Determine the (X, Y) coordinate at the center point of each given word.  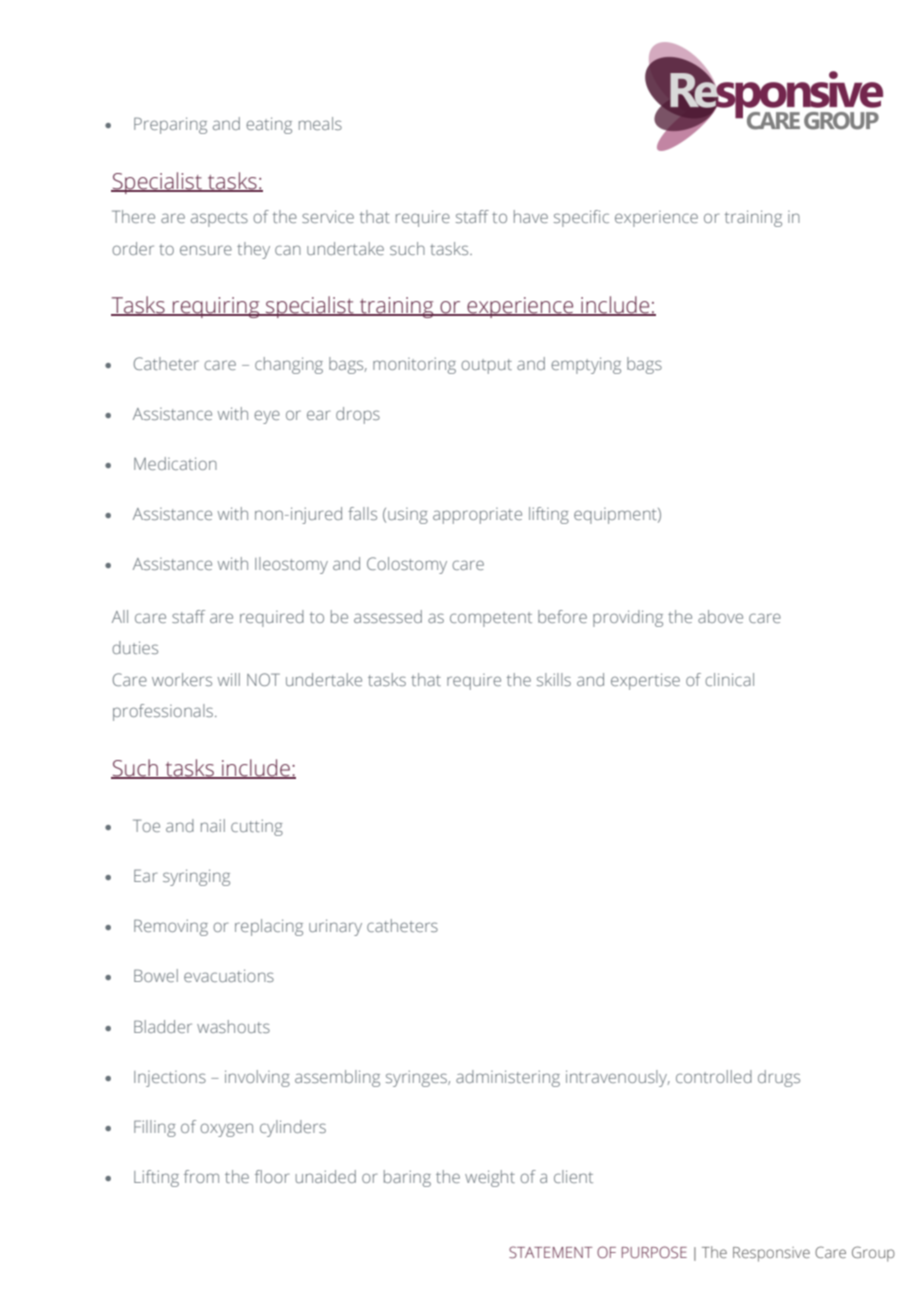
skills (554, 679)
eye (267, 417)
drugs (779, 1078)
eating (269, 125)
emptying (586, 365)
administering (508, 1078)
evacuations (229, 975)
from (201, 1176)
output (486, 366)
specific (581, 218)
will (229, 679)
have (531, 216)
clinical (729, 679)
